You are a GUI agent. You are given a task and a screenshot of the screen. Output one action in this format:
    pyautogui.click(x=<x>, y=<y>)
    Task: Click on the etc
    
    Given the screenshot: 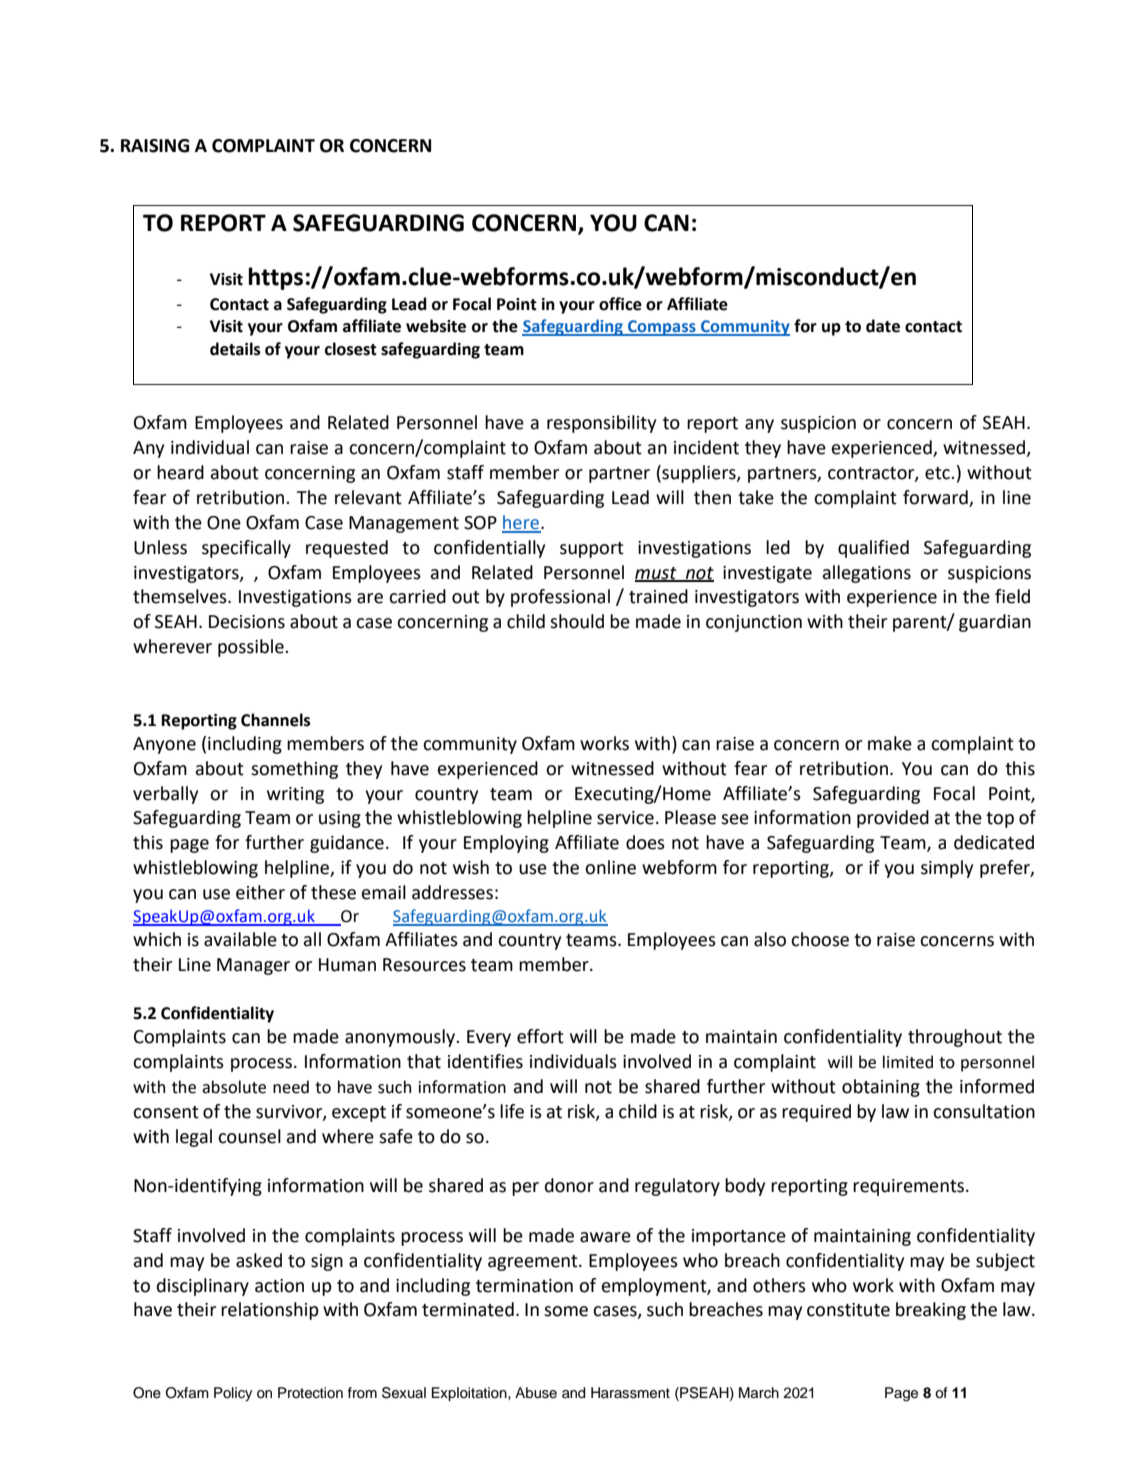 What is the action you would take?
    pyautogui.click(x=938, y=473)
